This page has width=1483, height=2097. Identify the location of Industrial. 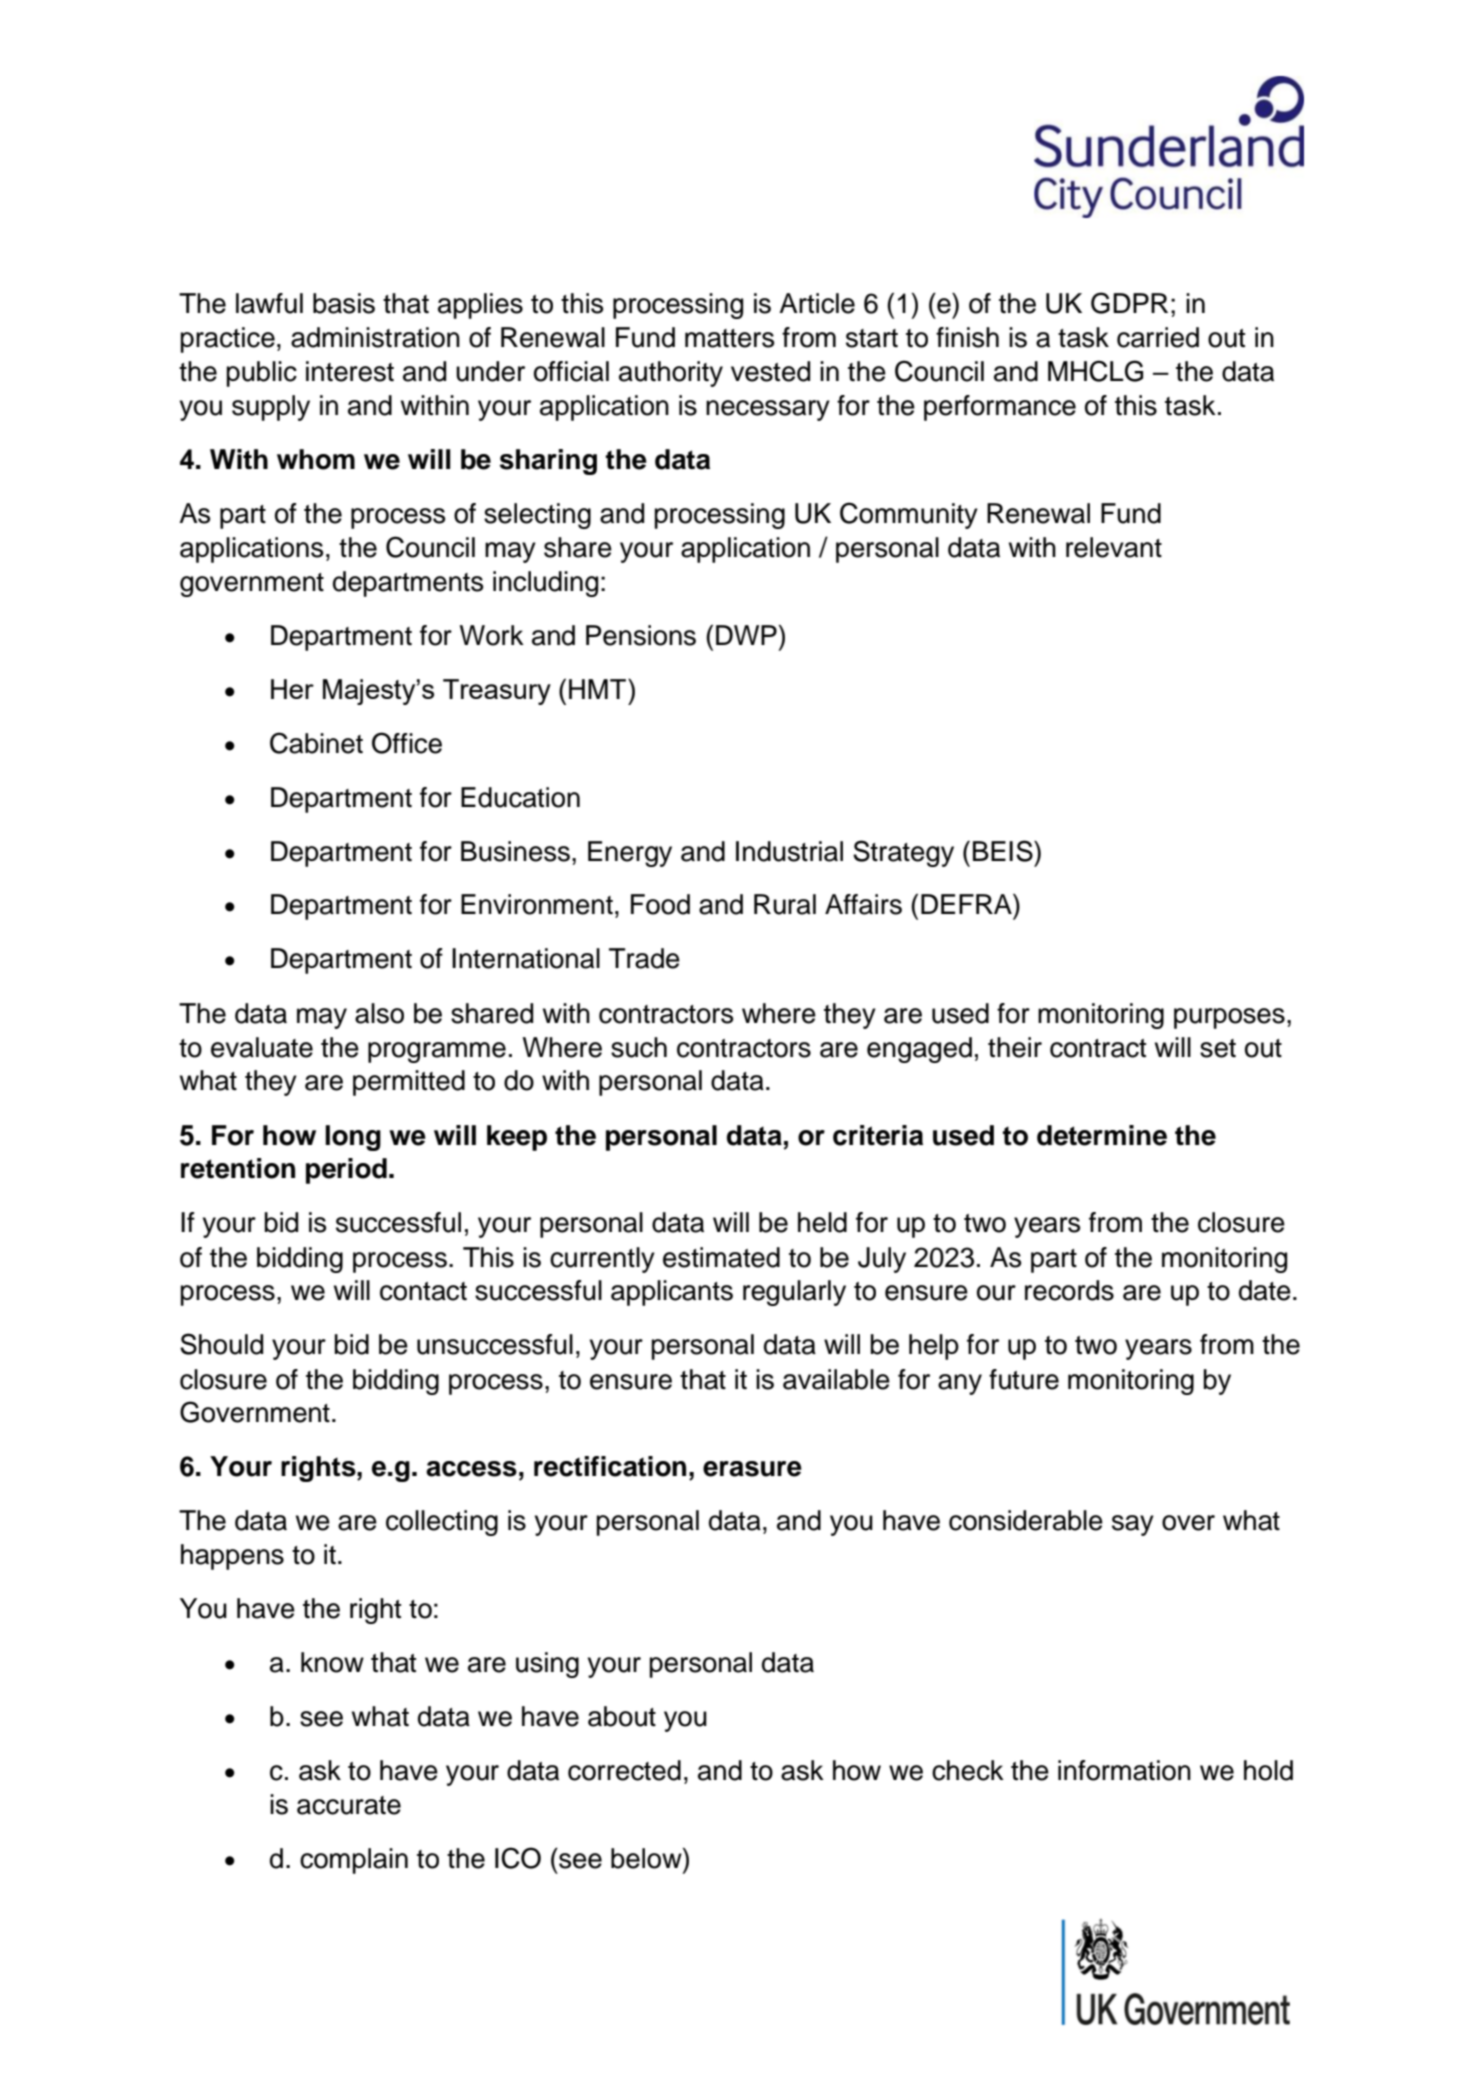
(789, 851).
